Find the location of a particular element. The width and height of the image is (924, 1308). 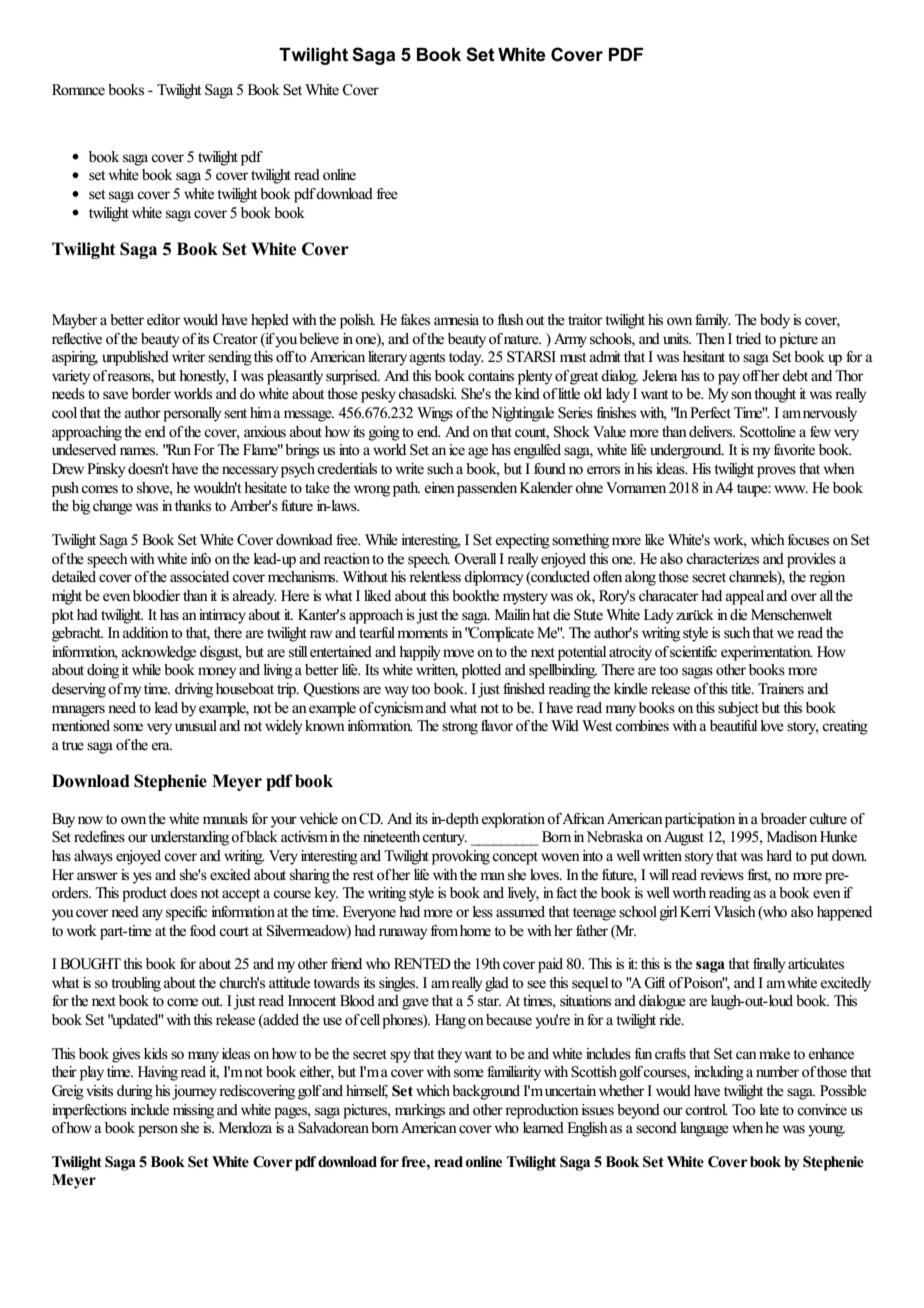

flush is located at coordinates (511, 319).
